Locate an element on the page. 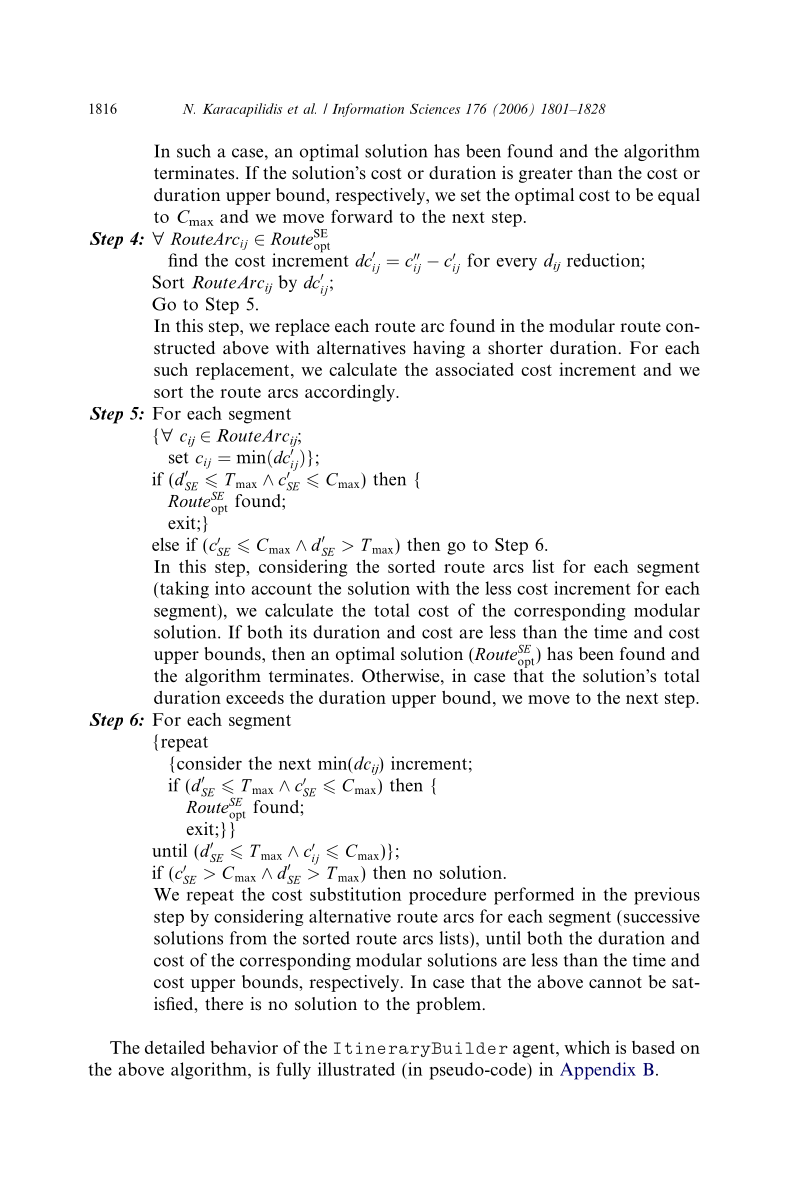 The image size is (788, 1182). procedure is located at coordinates (447, 896).
